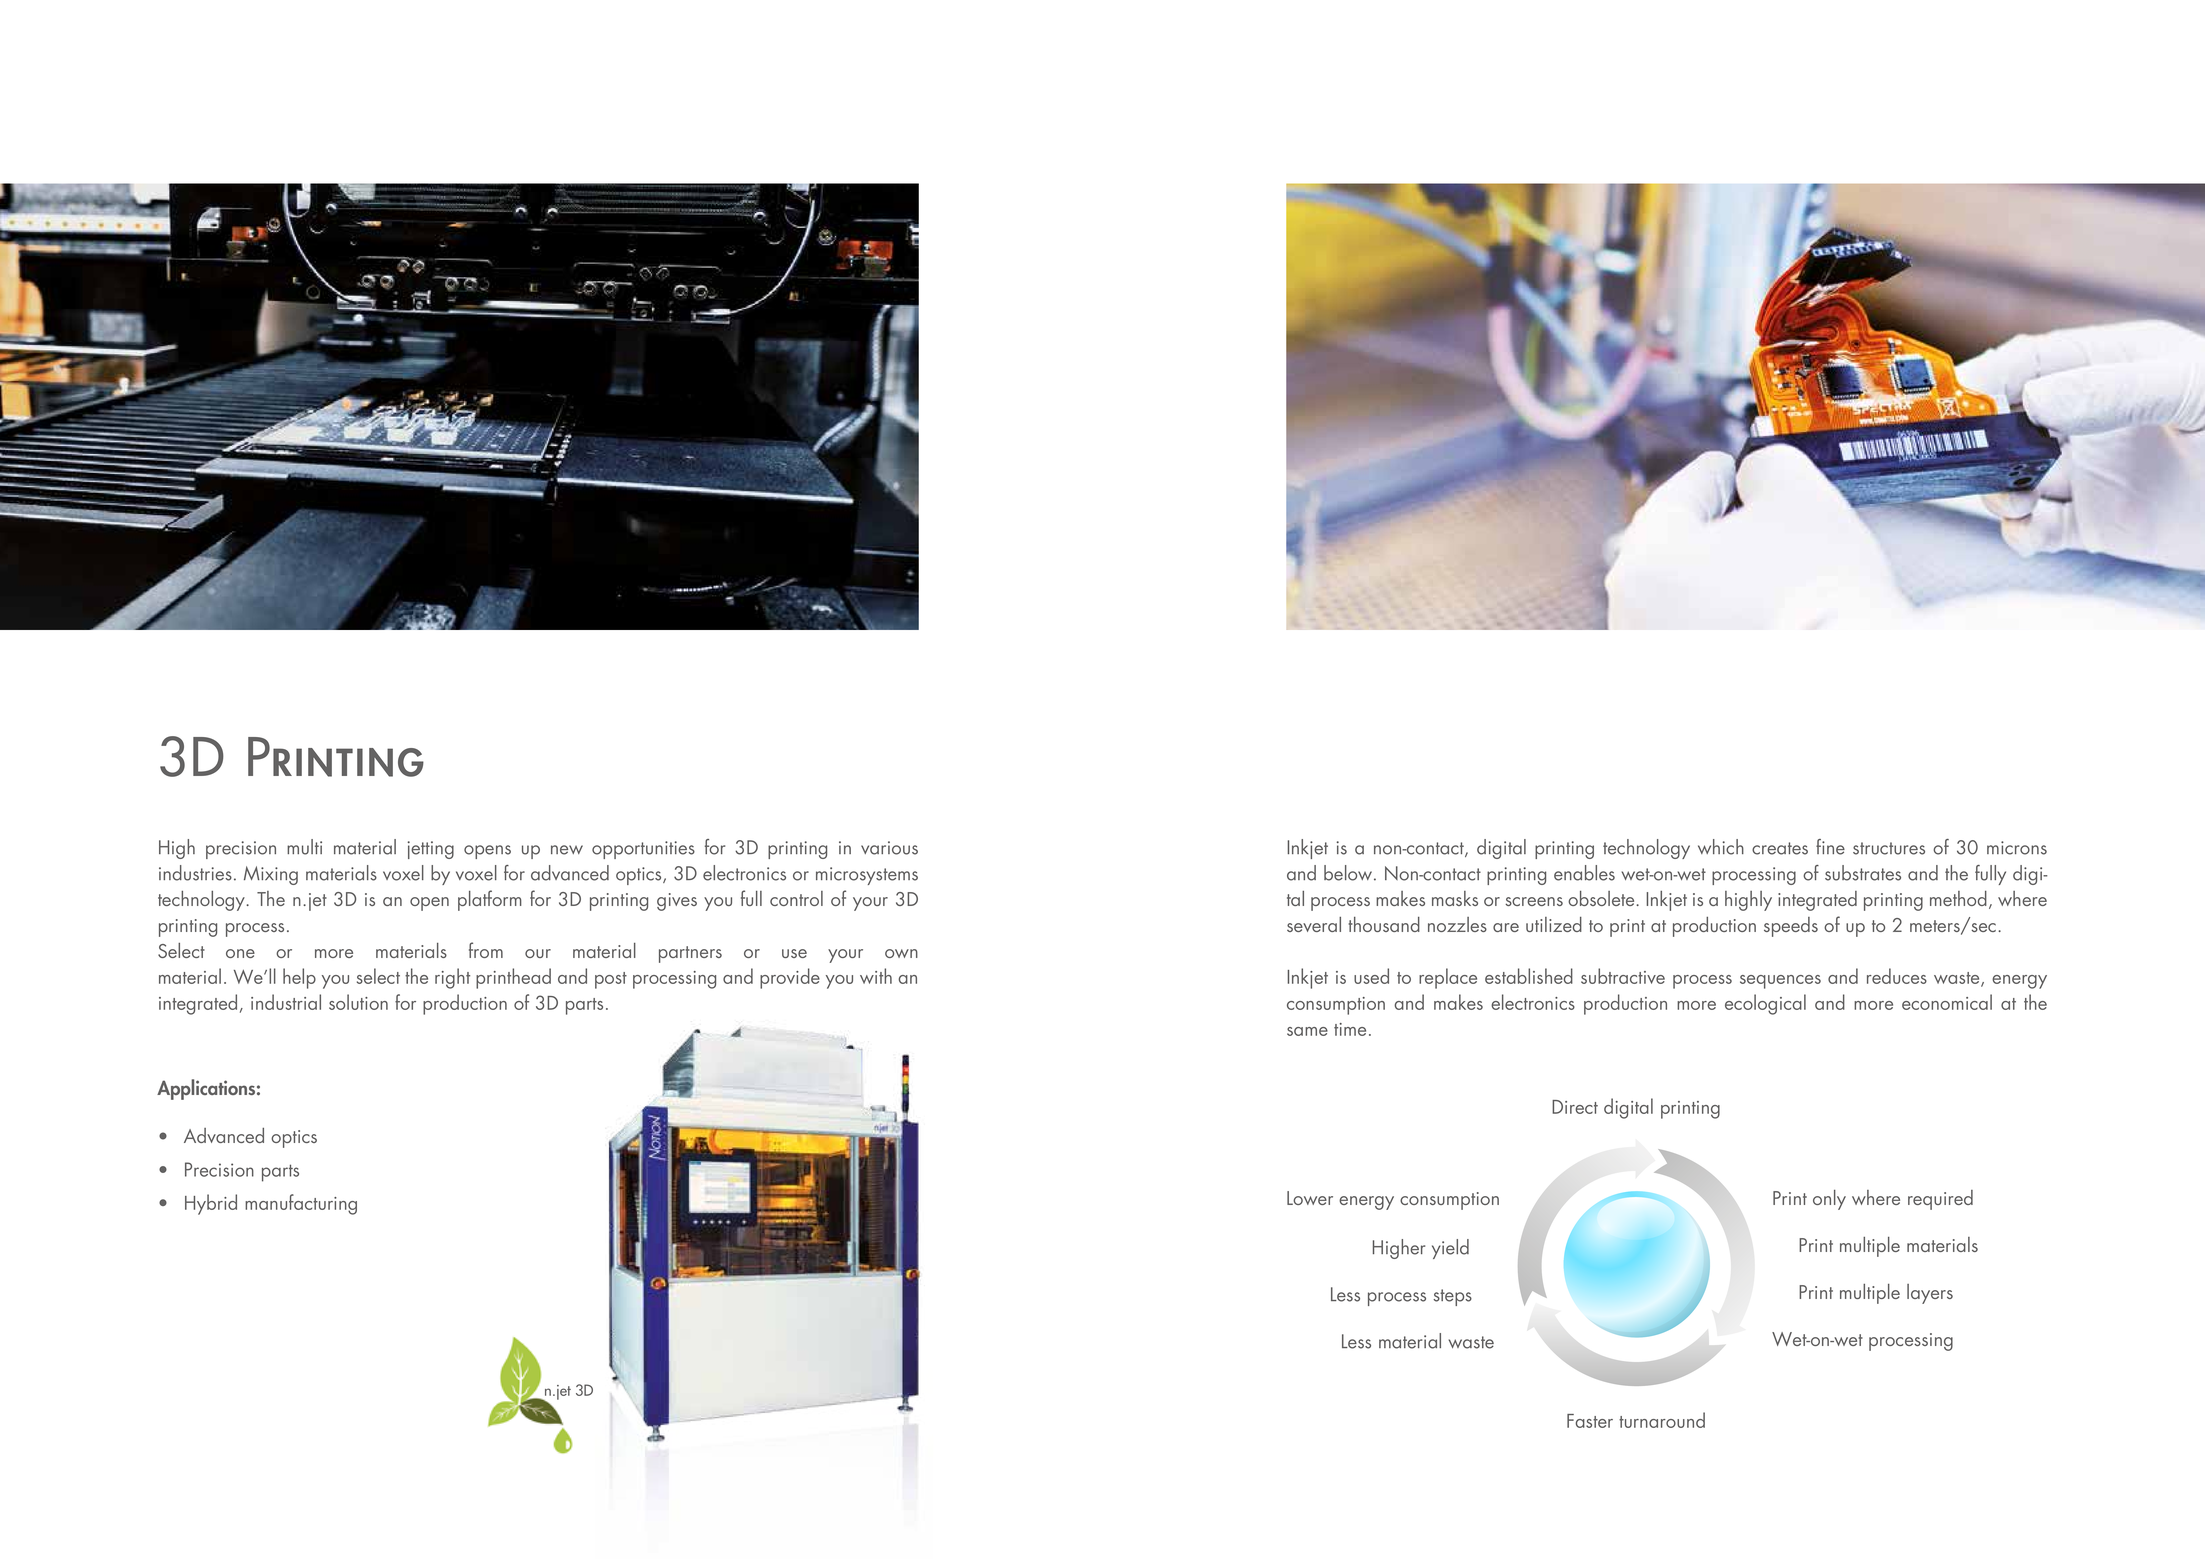 This screenshot has width=2205, height=1559. Describe the element at coordinates (431, 850) in the screenshot. I see `jetting` at that location.
